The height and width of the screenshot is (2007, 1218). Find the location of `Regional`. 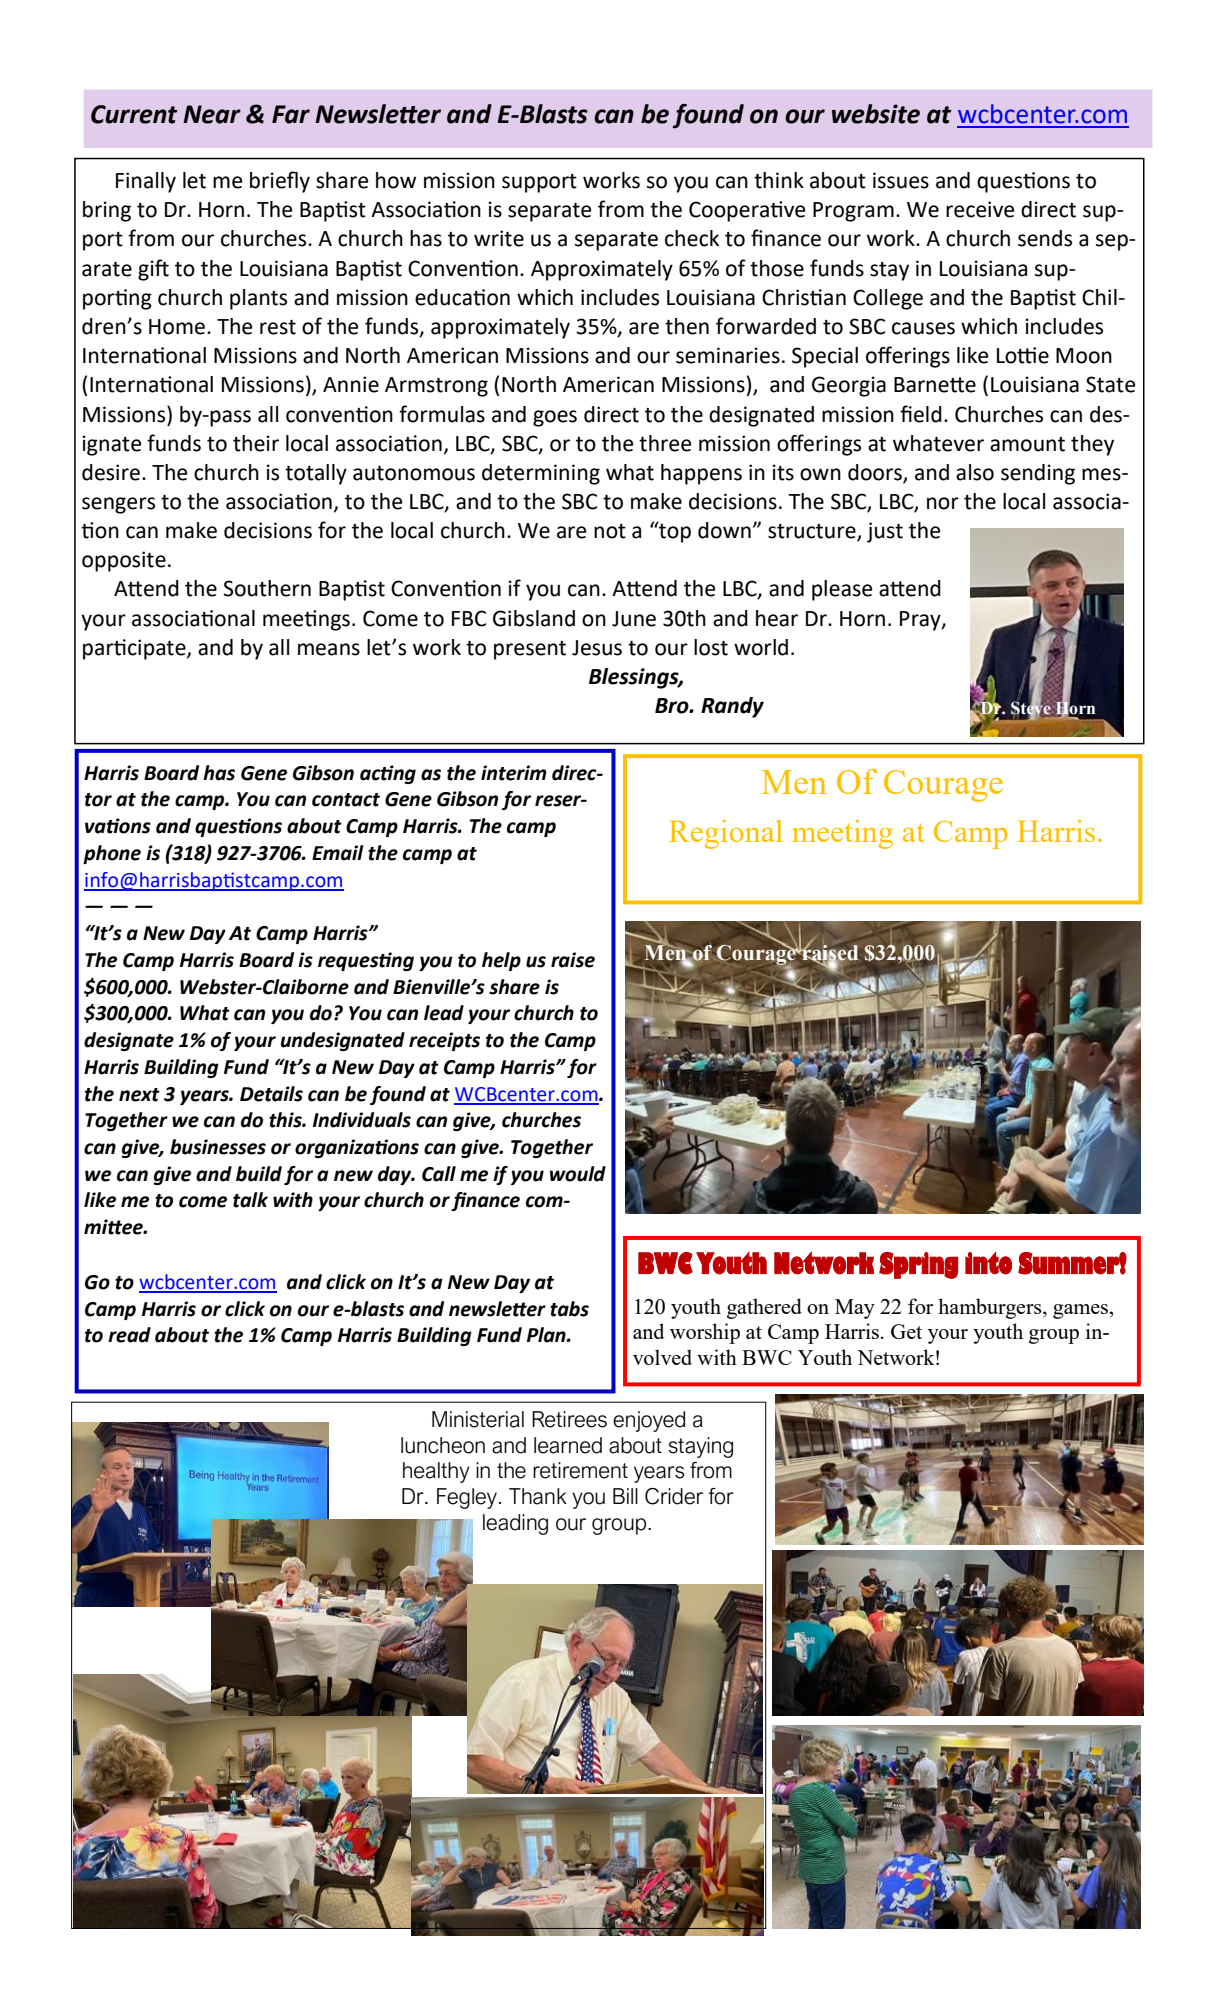

Regional is located at coordinates (726, 834).
